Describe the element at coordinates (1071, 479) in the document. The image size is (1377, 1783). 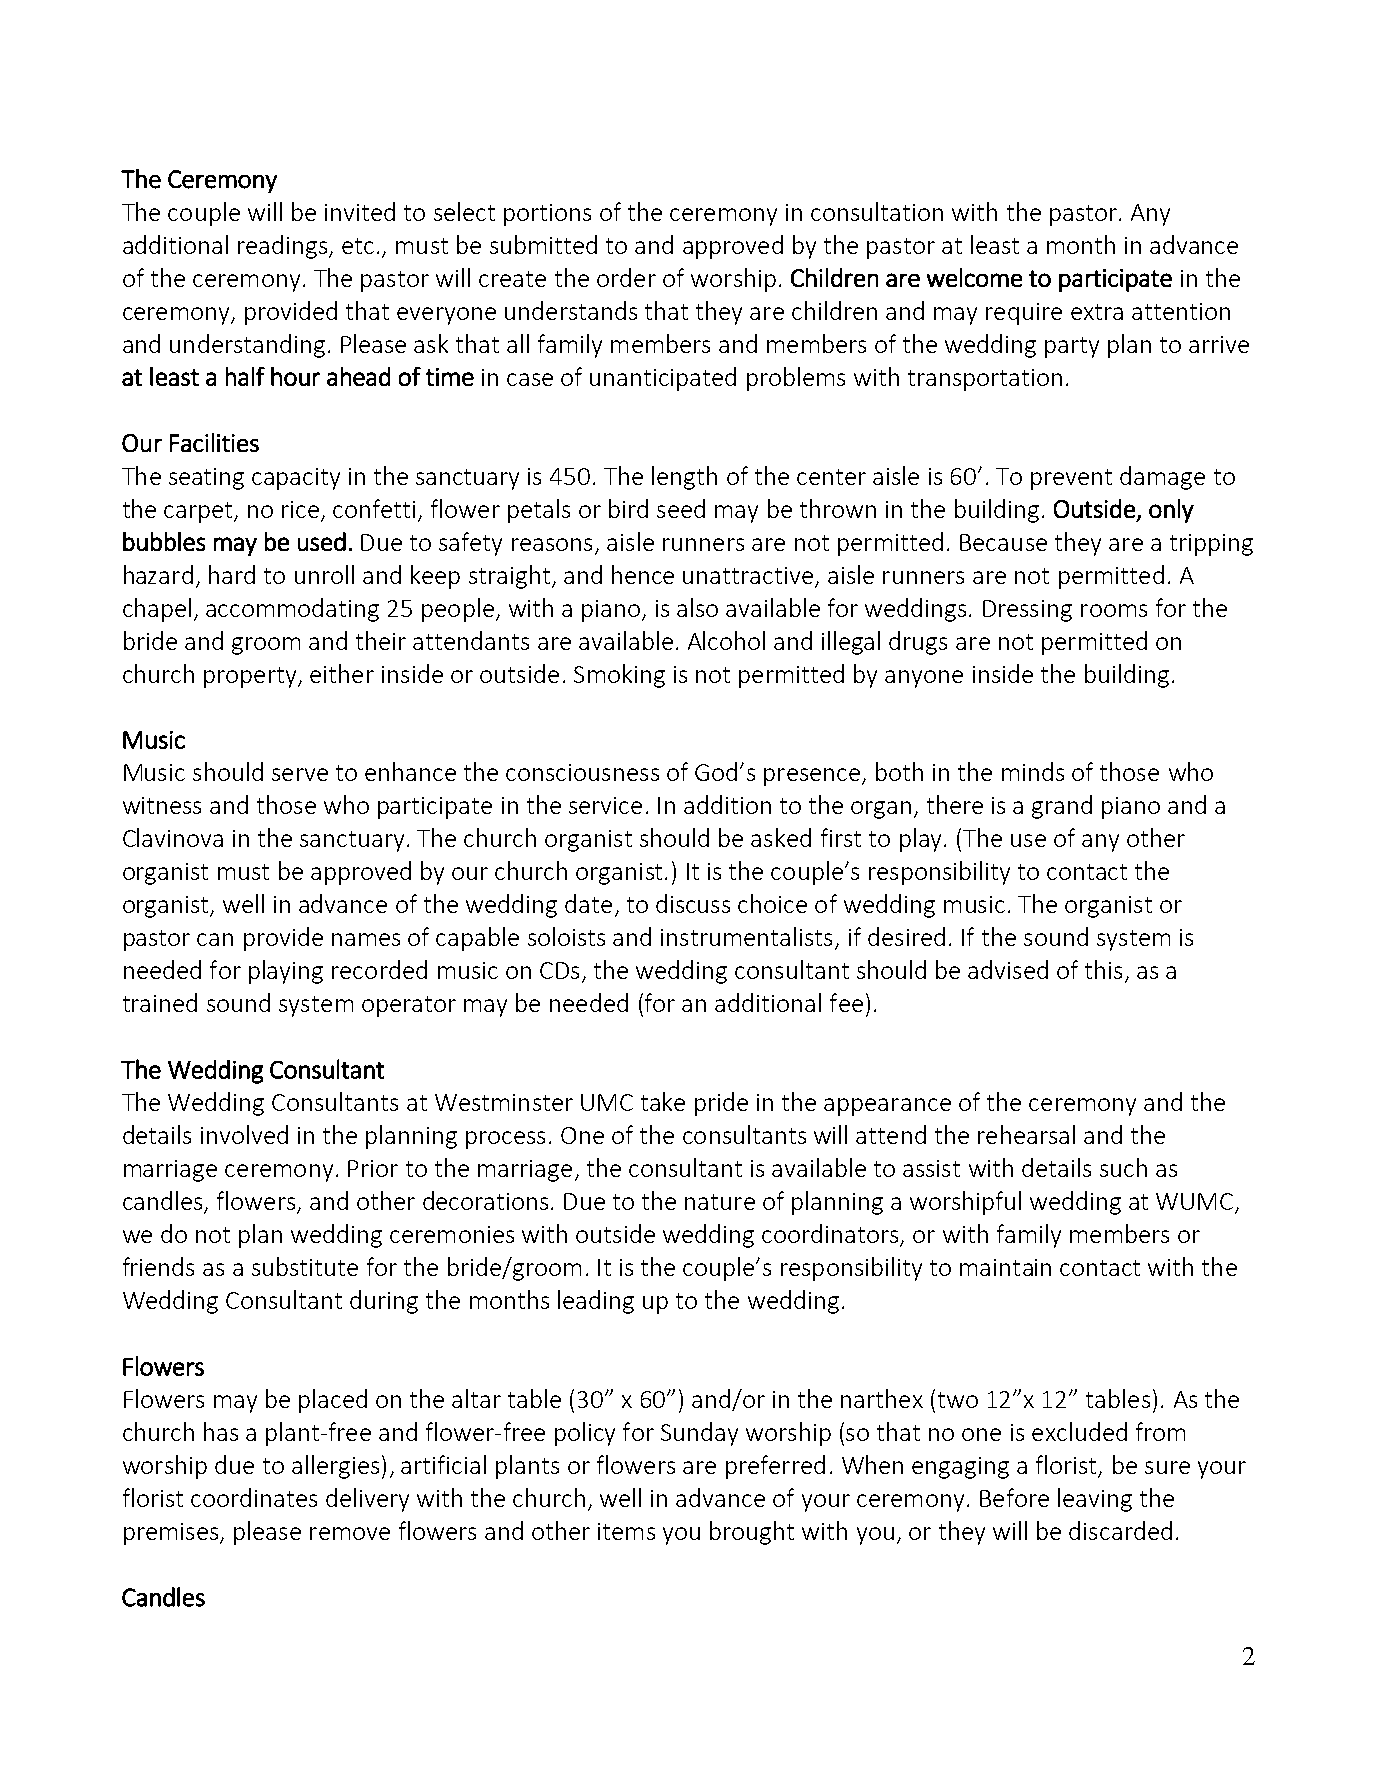
I see `prevent` at that location.
